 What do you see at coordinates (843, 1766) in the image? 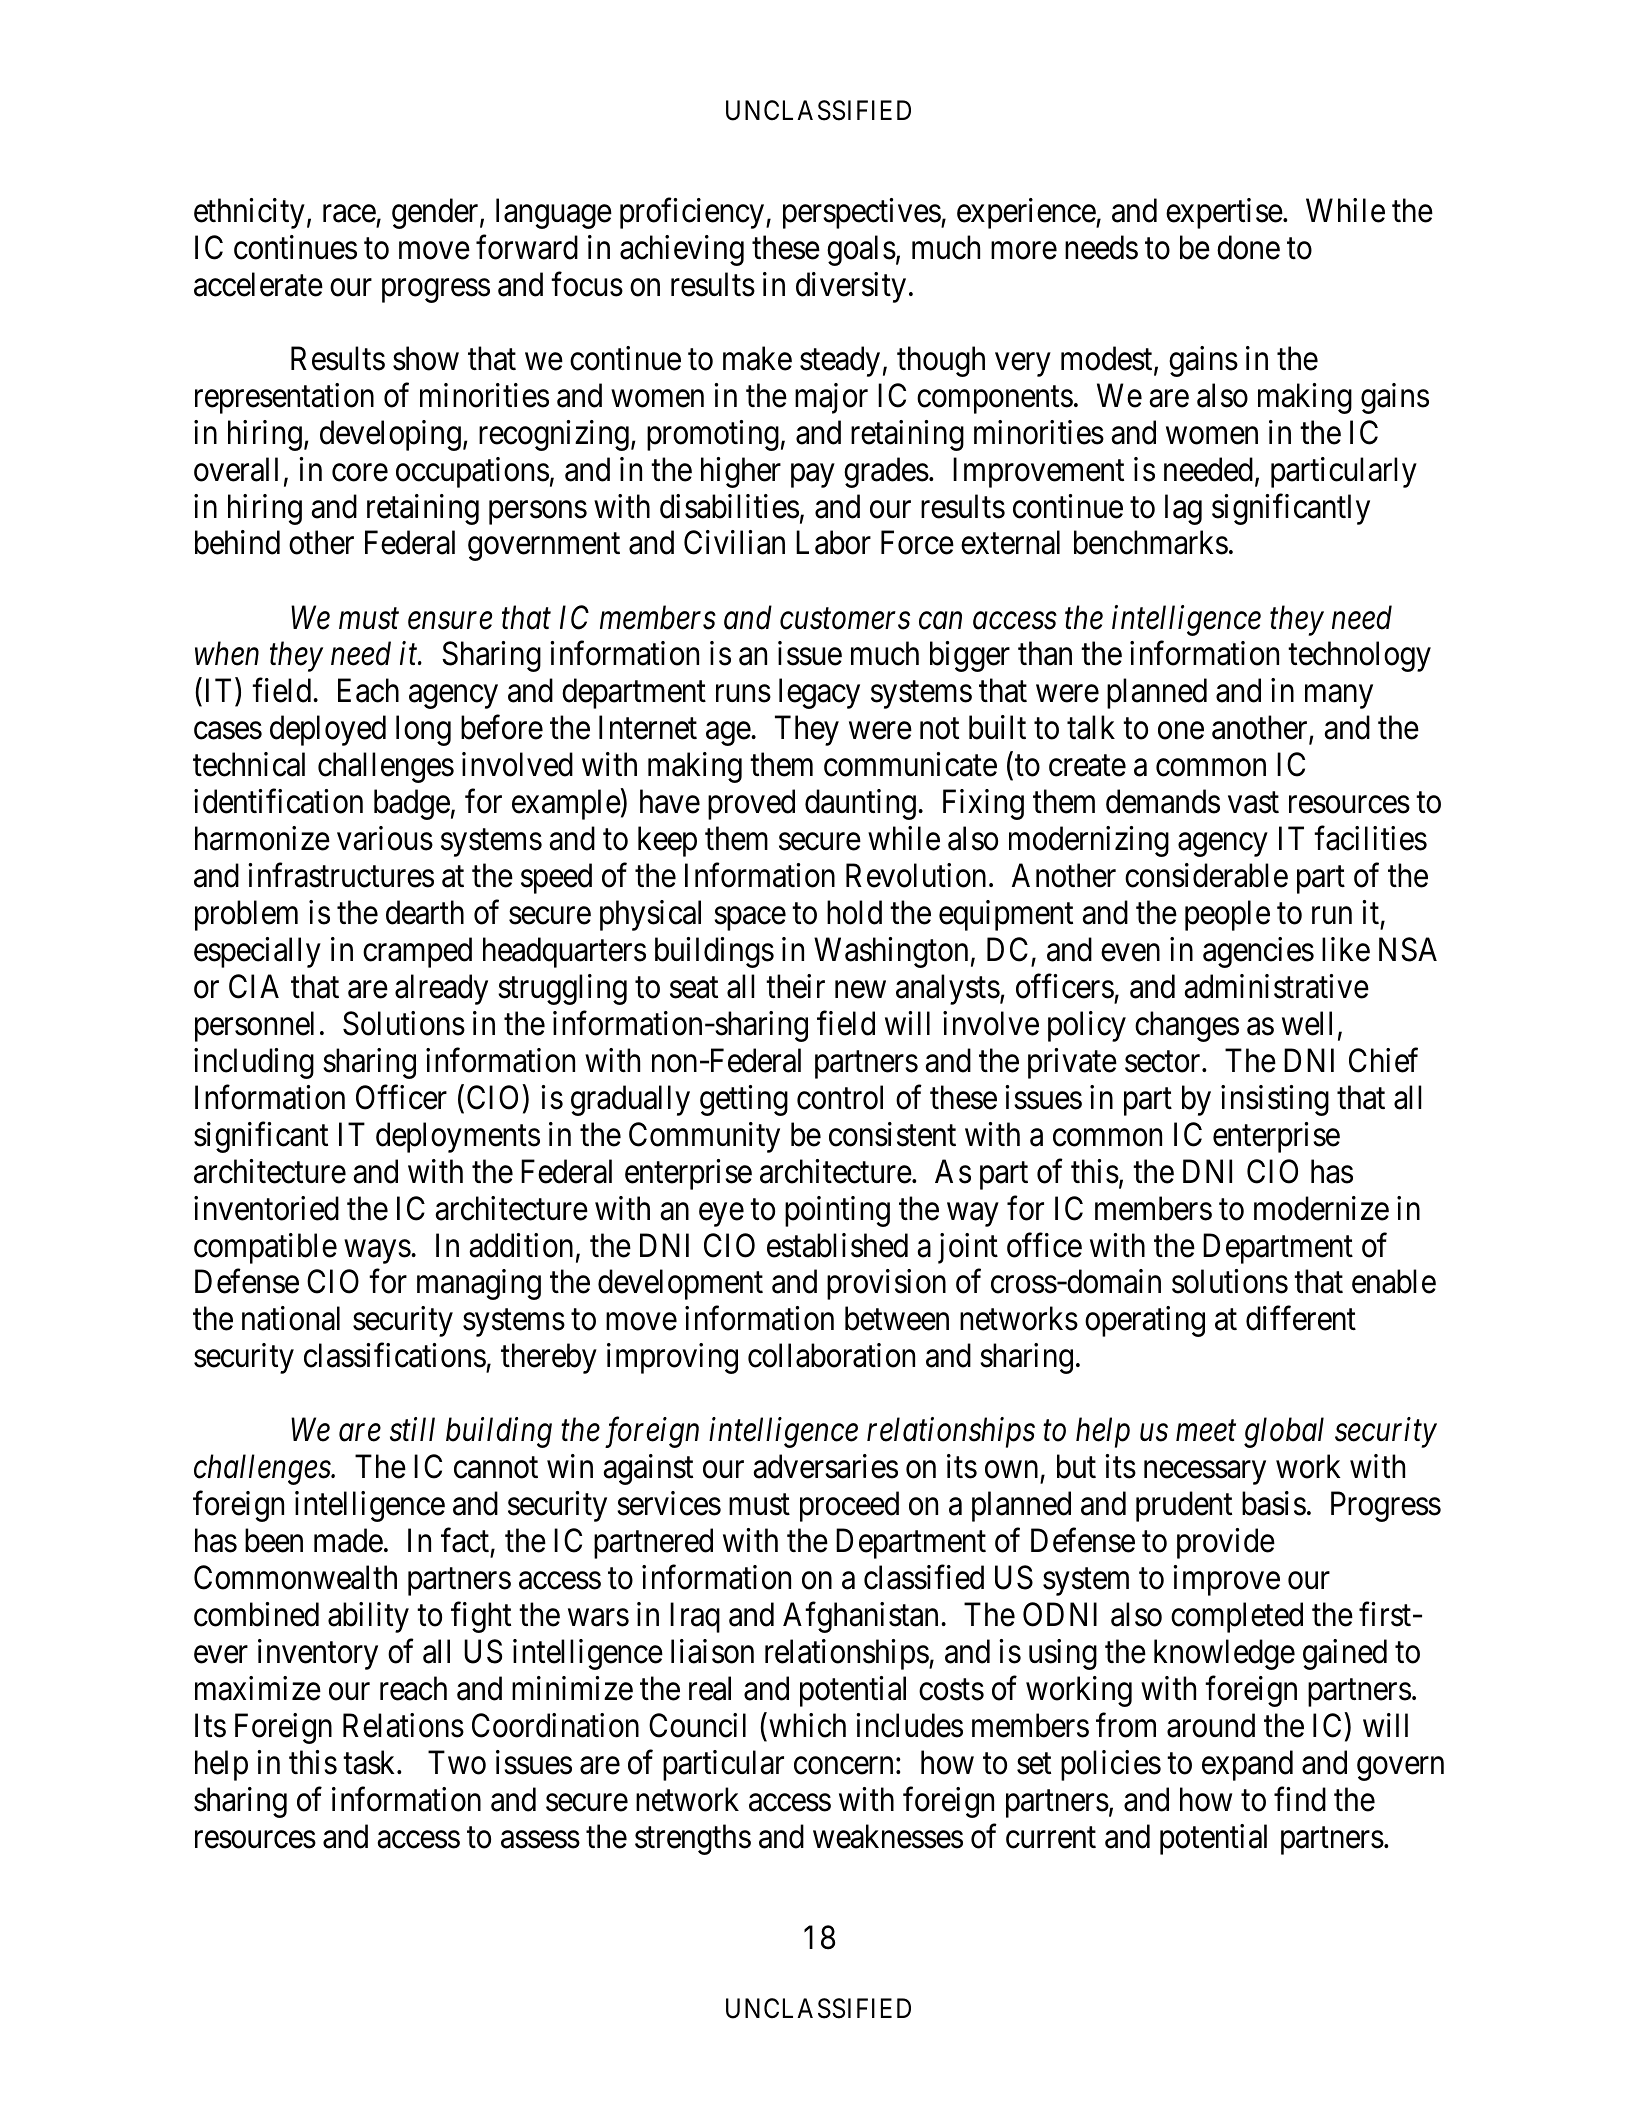
I see `concern` at bounding box center [843, 1766].
